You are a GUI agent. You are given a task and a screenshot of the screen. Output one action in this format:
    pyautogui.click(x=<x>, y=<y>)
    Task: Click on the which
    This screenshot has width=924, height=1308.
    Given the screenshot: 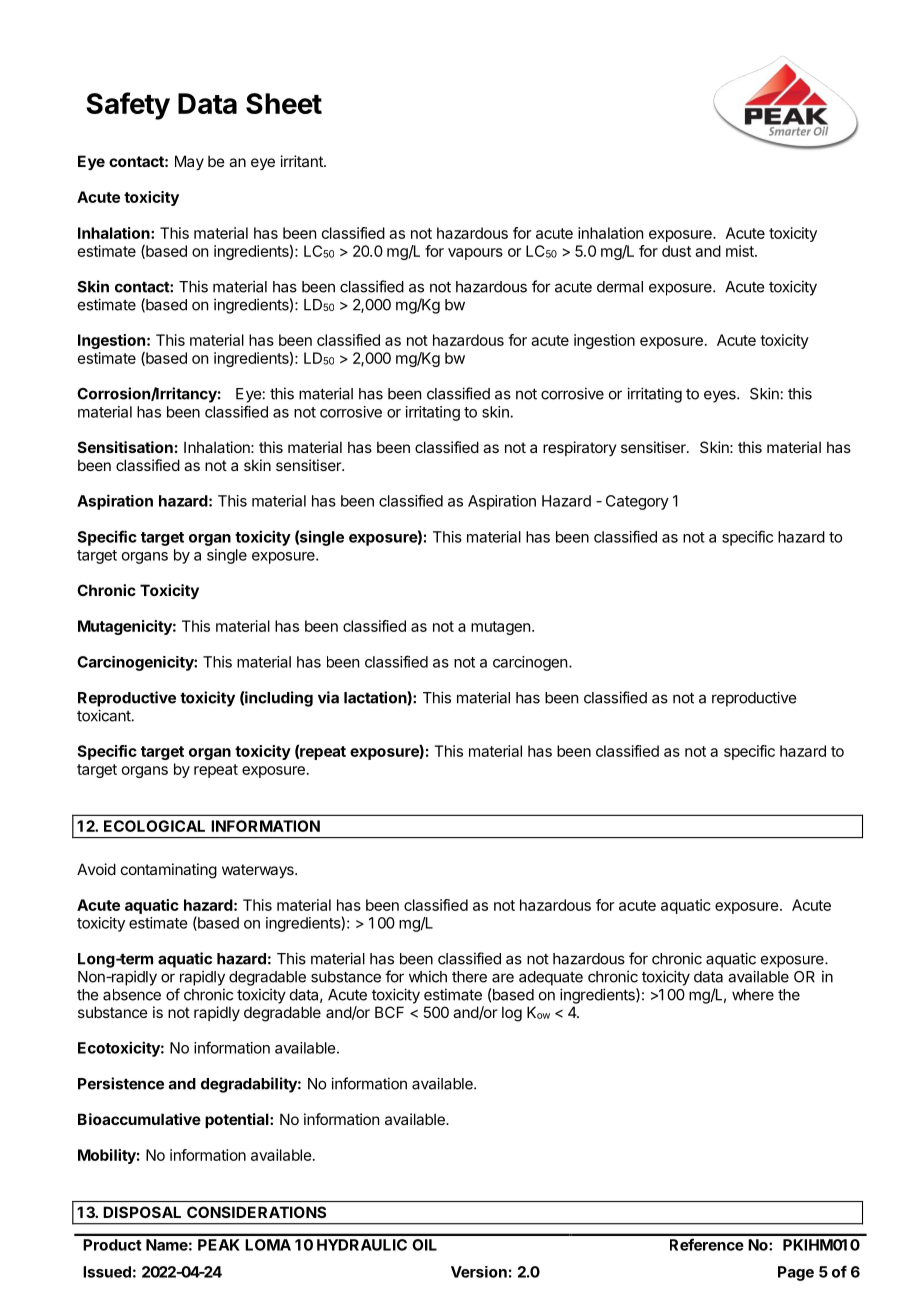 What is the action you would take?
    pyautogui.click(x=428, y=976)
